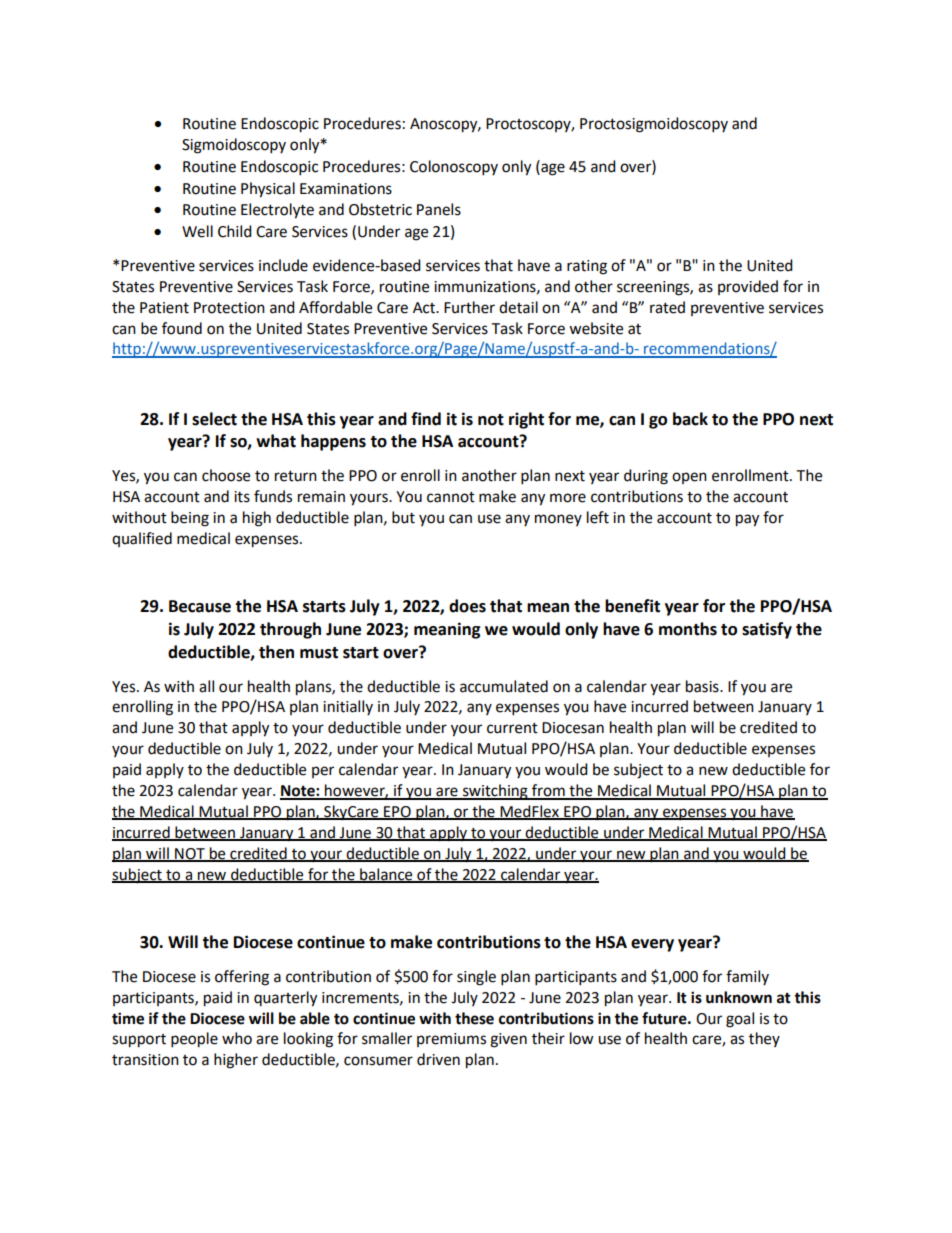 The image size is (952, 1233). I want to click on Because, so click(200, 606).
